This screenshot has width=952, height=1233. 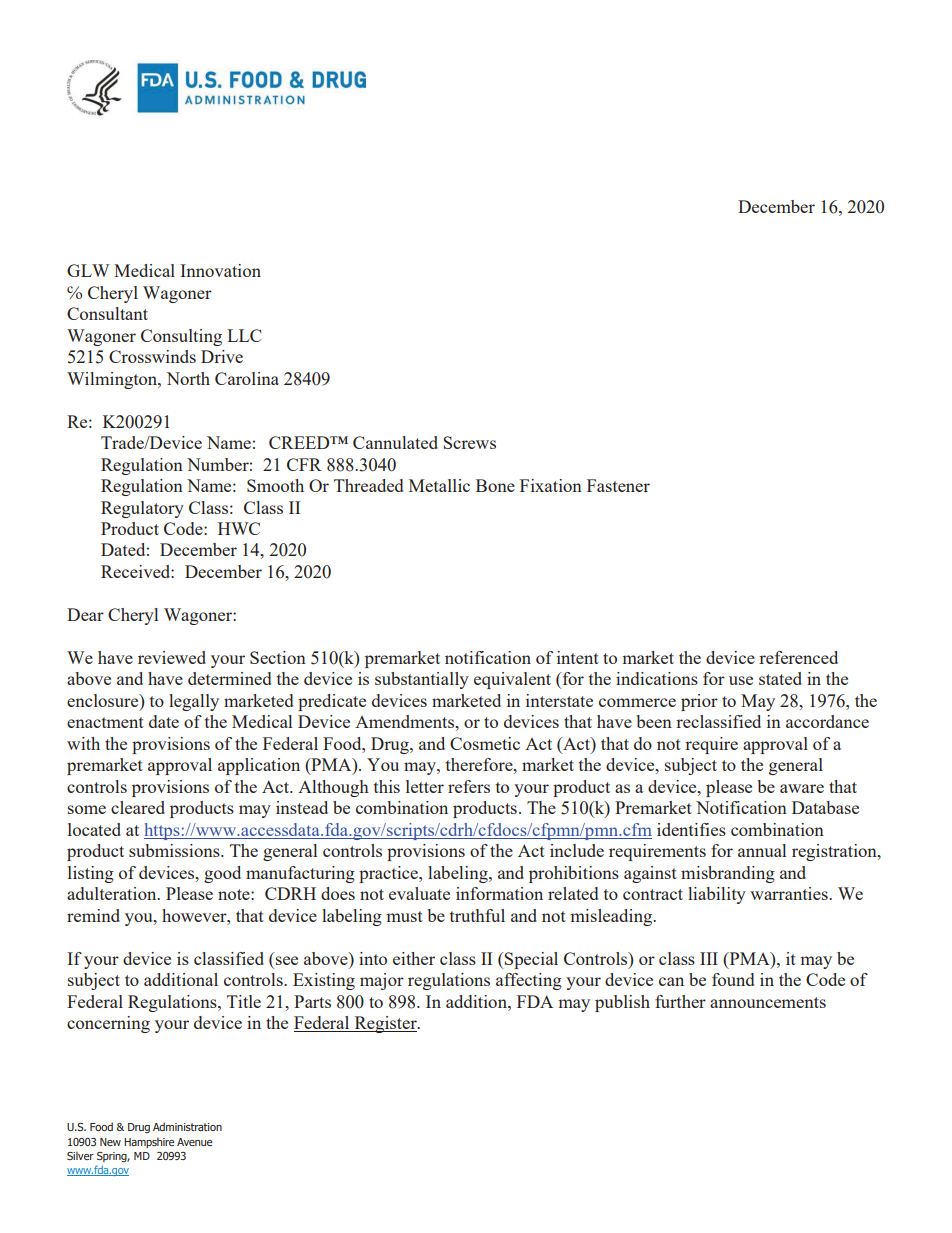 I want to click on Metallic, so click(x=439, y=485).
